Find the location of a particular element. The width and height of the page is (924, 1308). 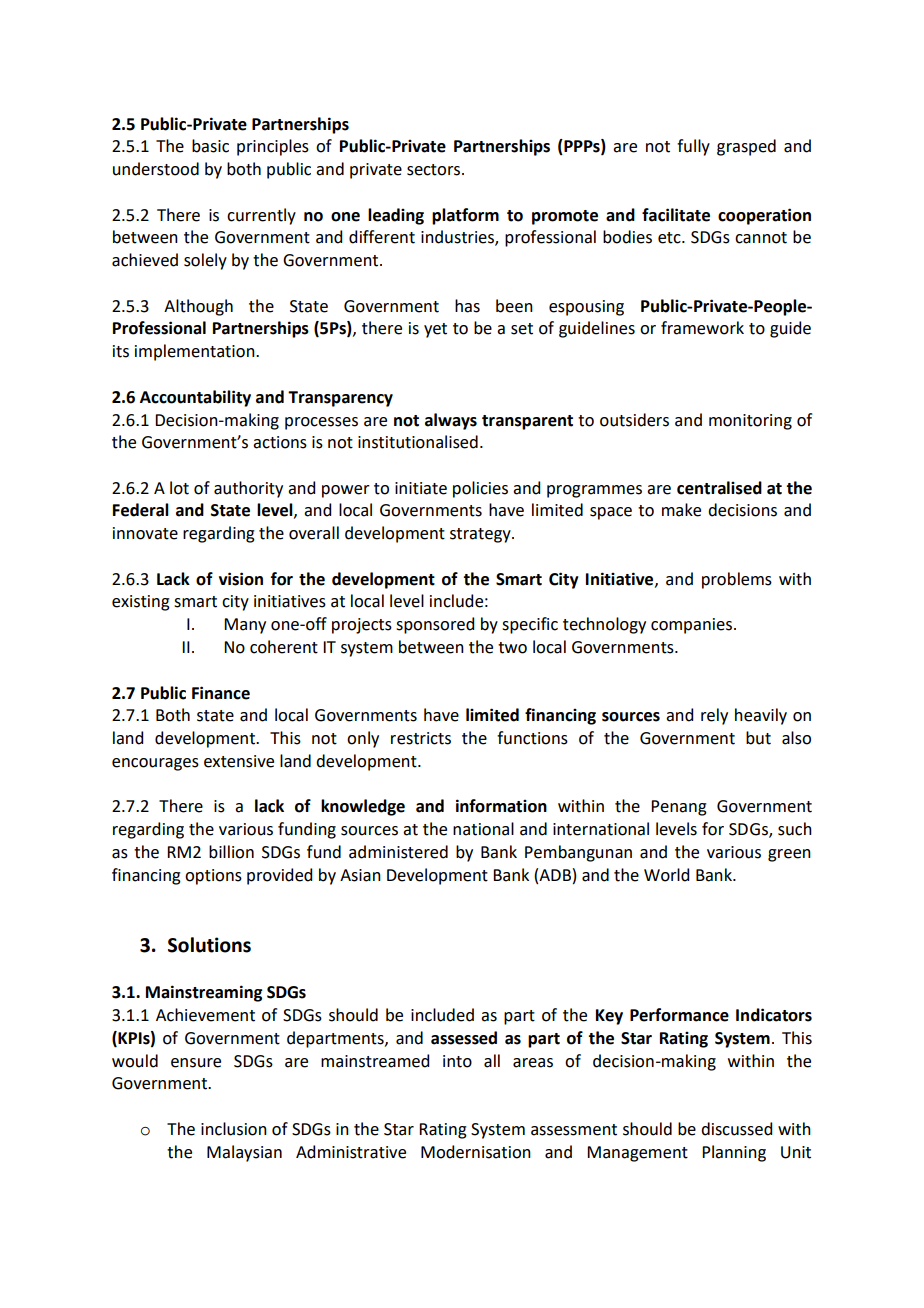

rely is located at coordinates (714, 716).
